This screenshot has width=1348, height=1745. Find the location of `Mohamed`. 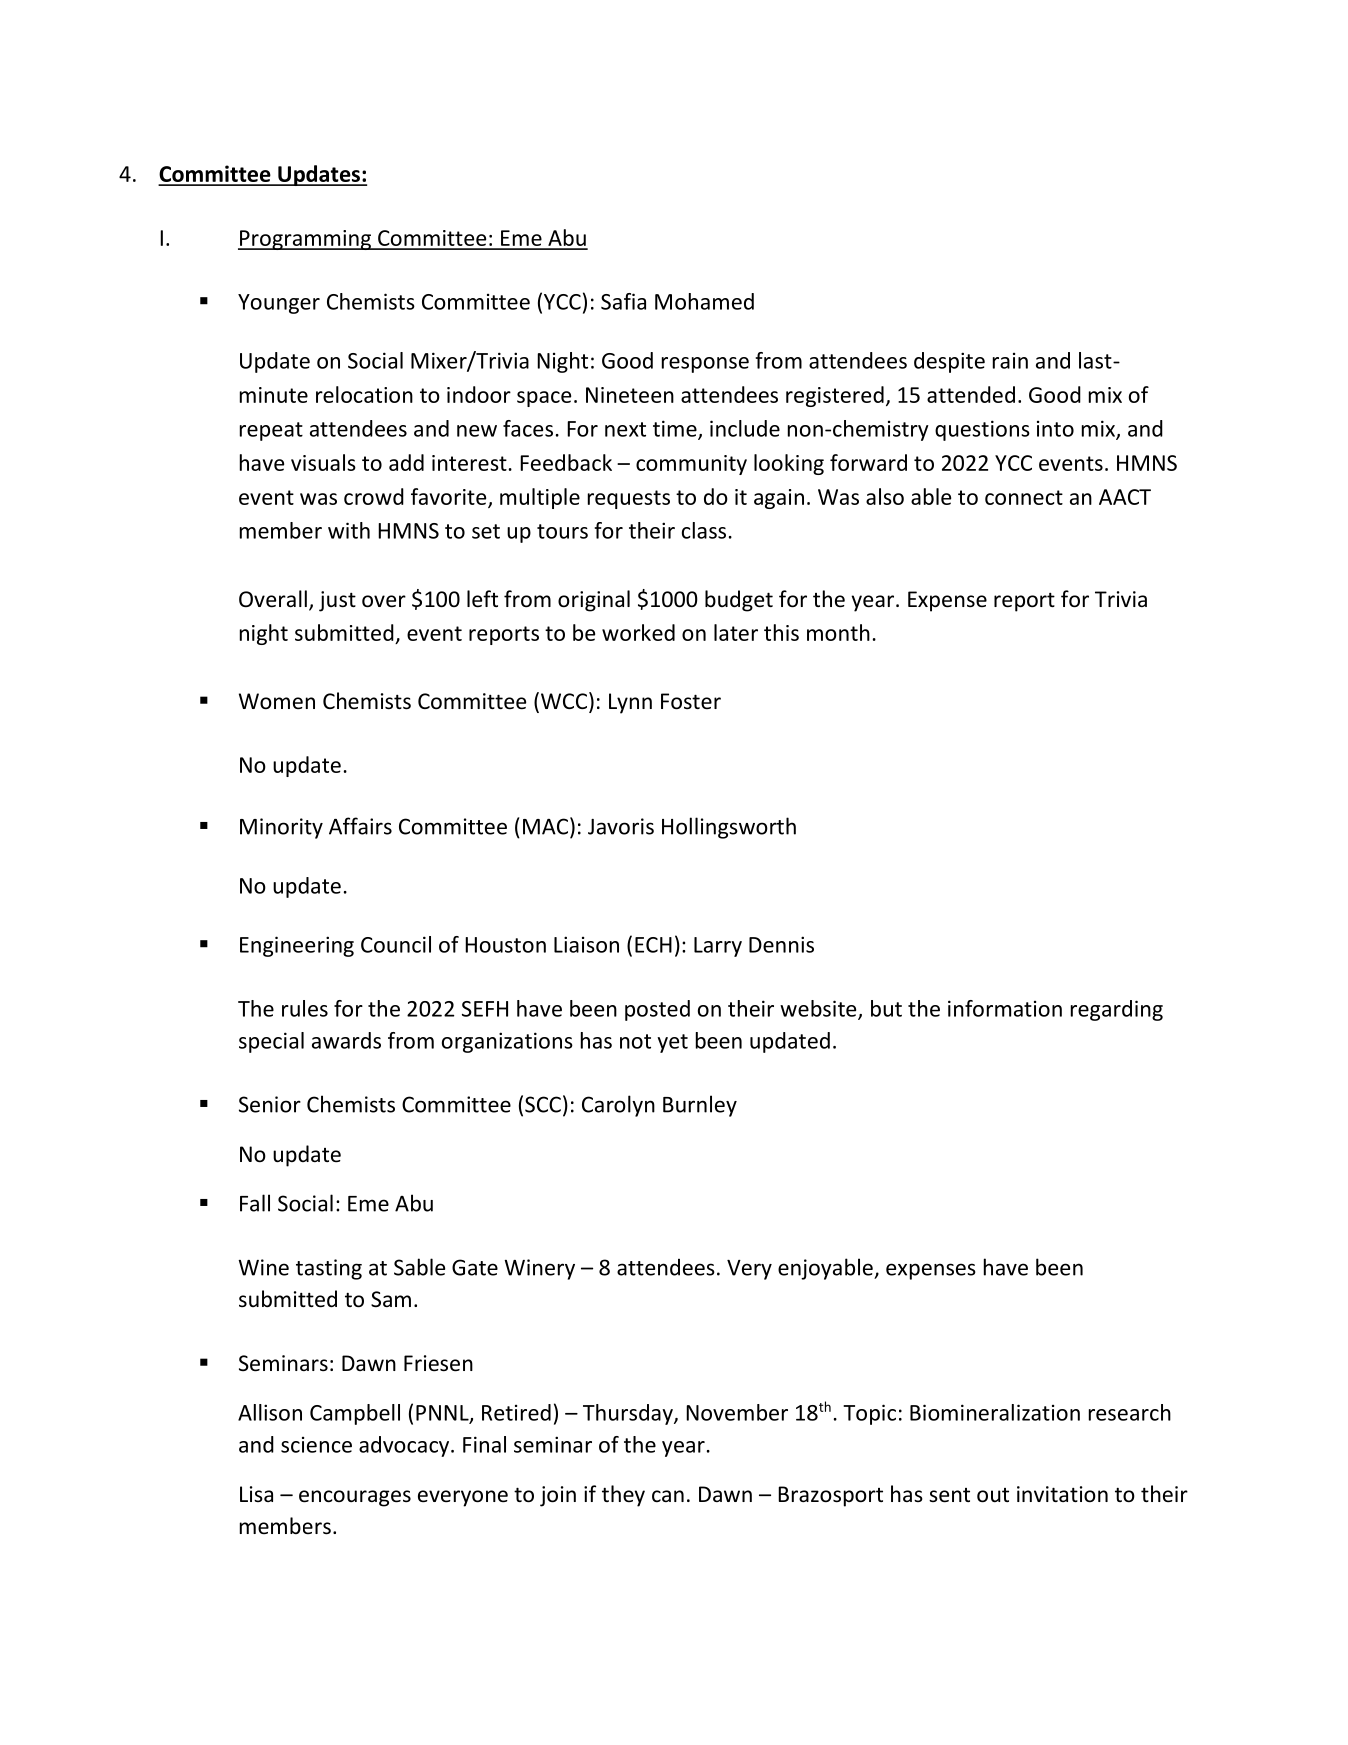

Mohamed is located at coordinates (704, 301).
